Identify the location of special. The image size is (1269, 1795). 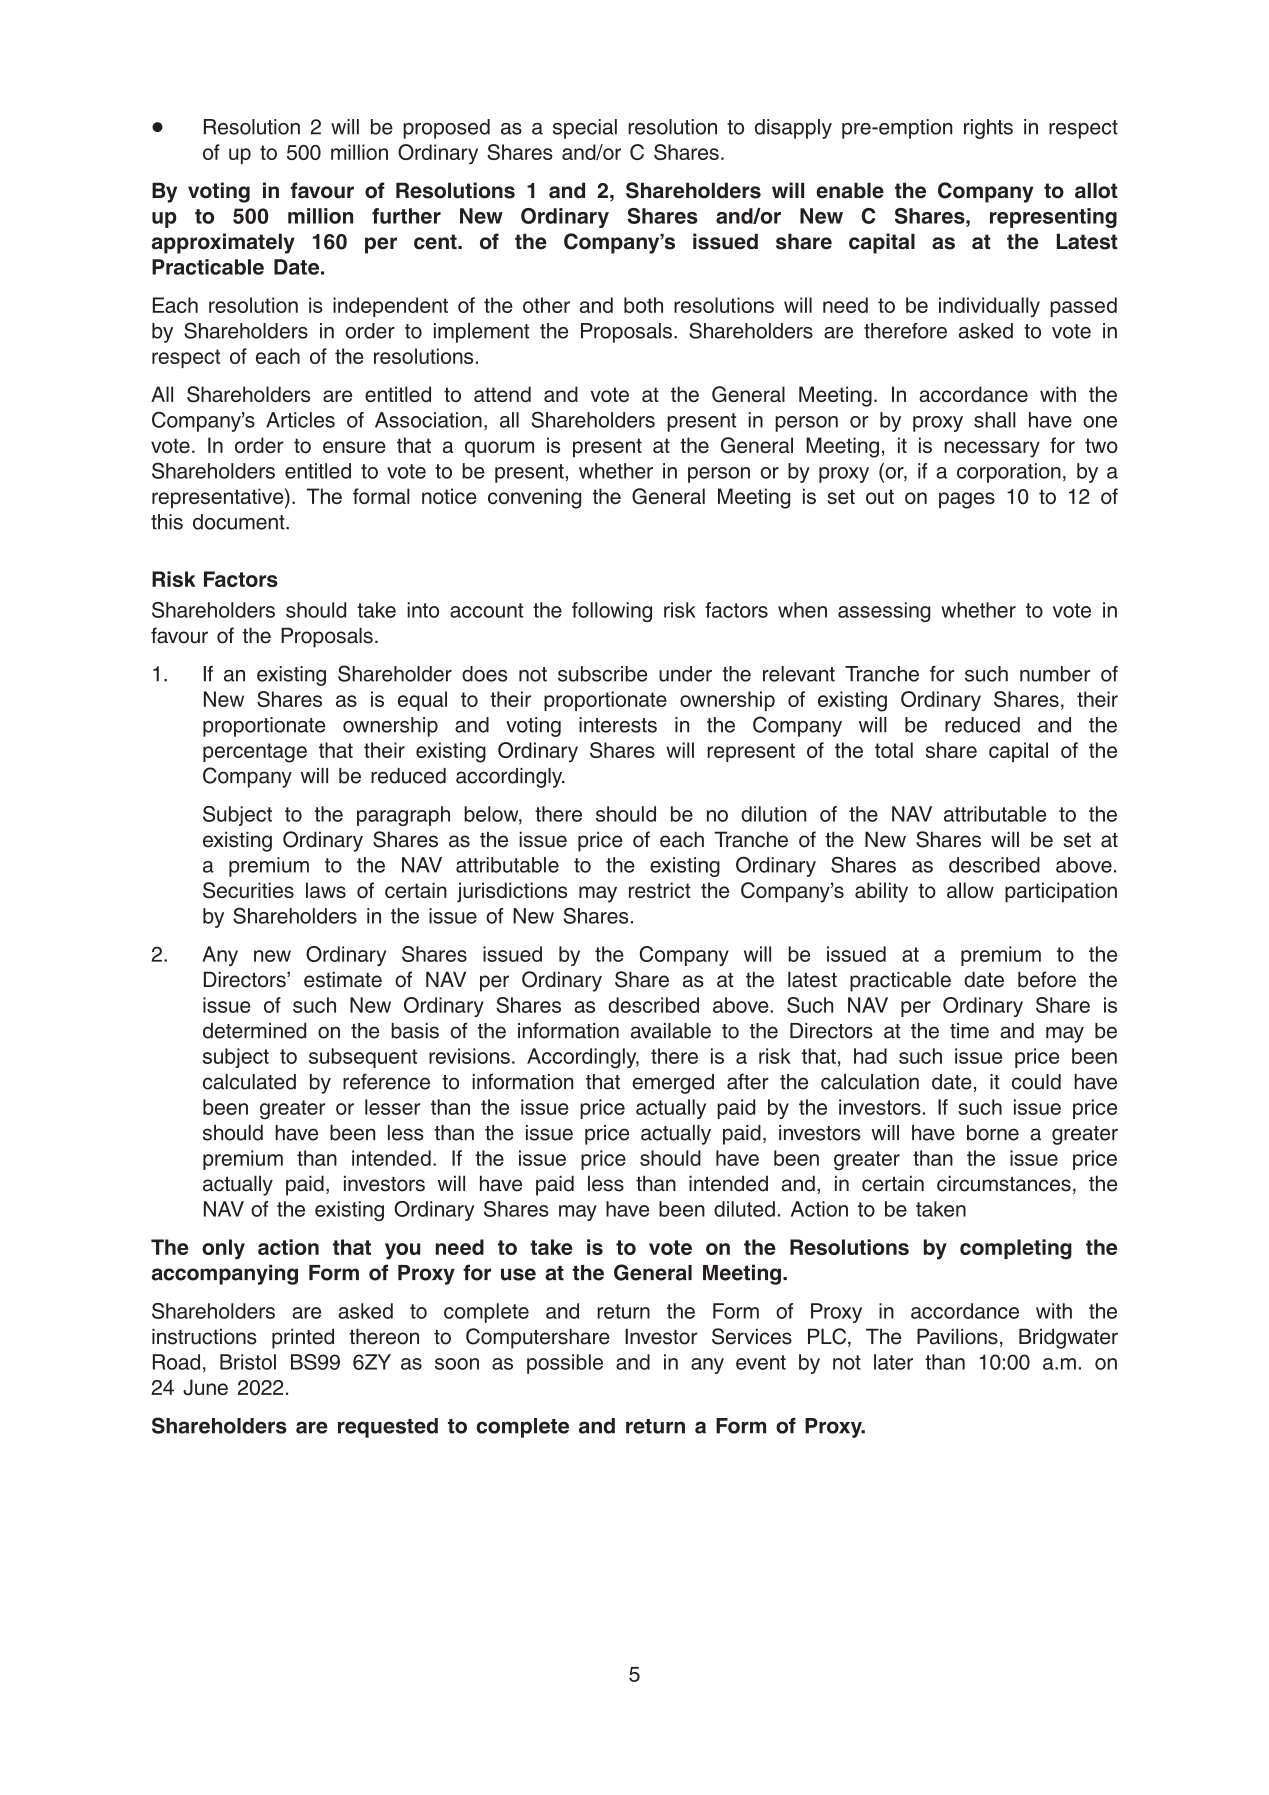
(585, 129).
